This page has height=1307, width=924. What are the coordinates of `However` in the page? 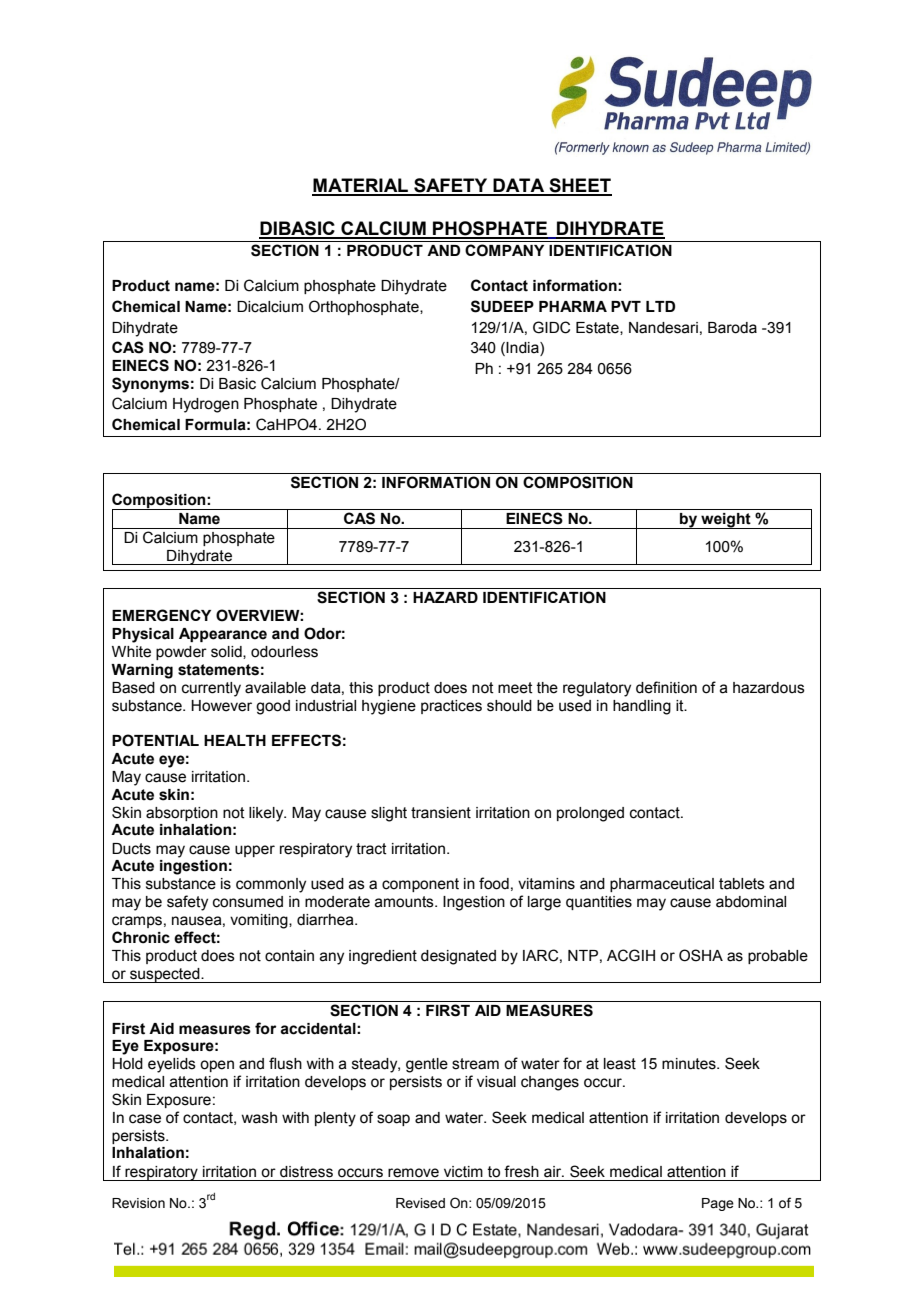 It's located at (221, 706).
